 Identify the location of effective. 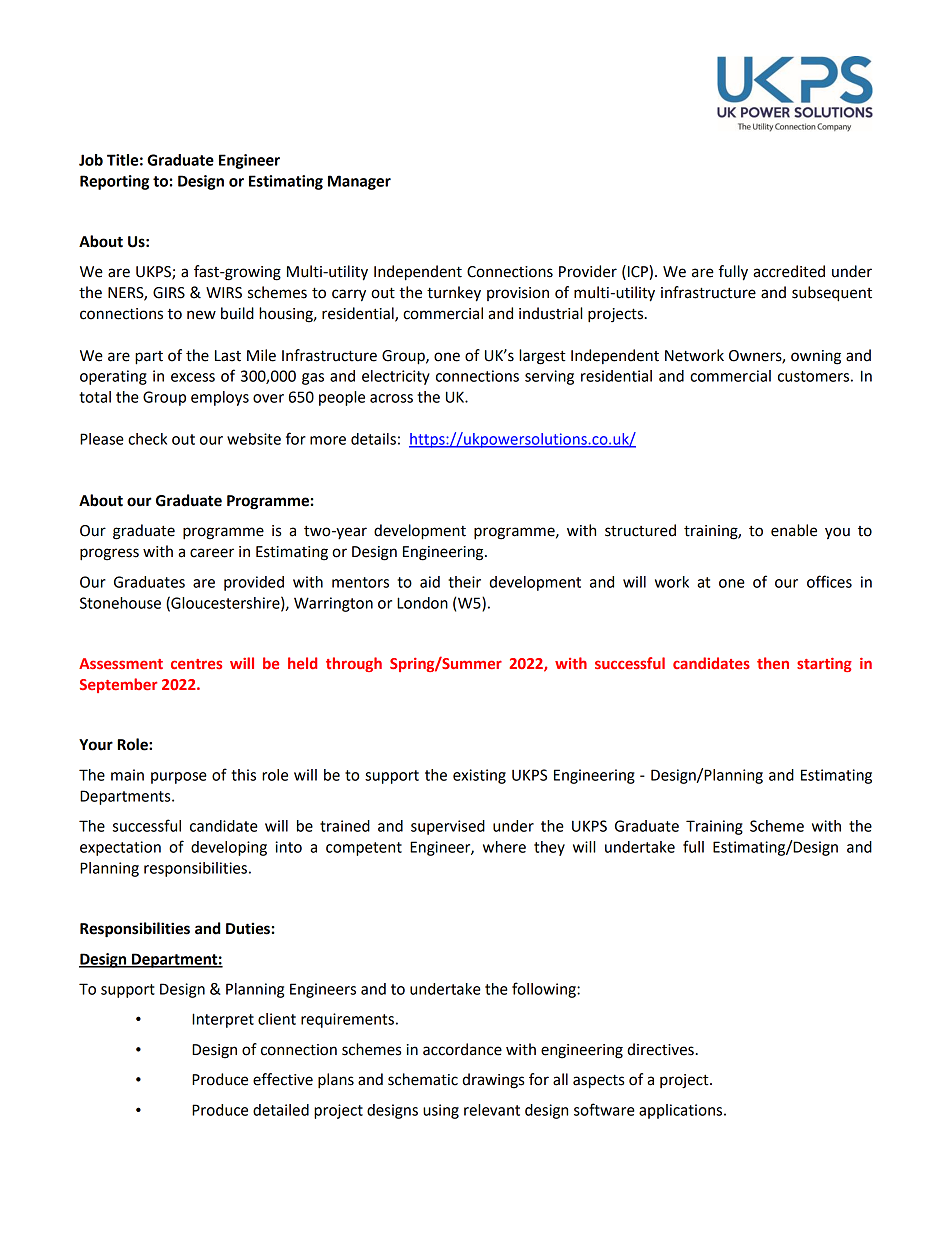
(283, 1079).
